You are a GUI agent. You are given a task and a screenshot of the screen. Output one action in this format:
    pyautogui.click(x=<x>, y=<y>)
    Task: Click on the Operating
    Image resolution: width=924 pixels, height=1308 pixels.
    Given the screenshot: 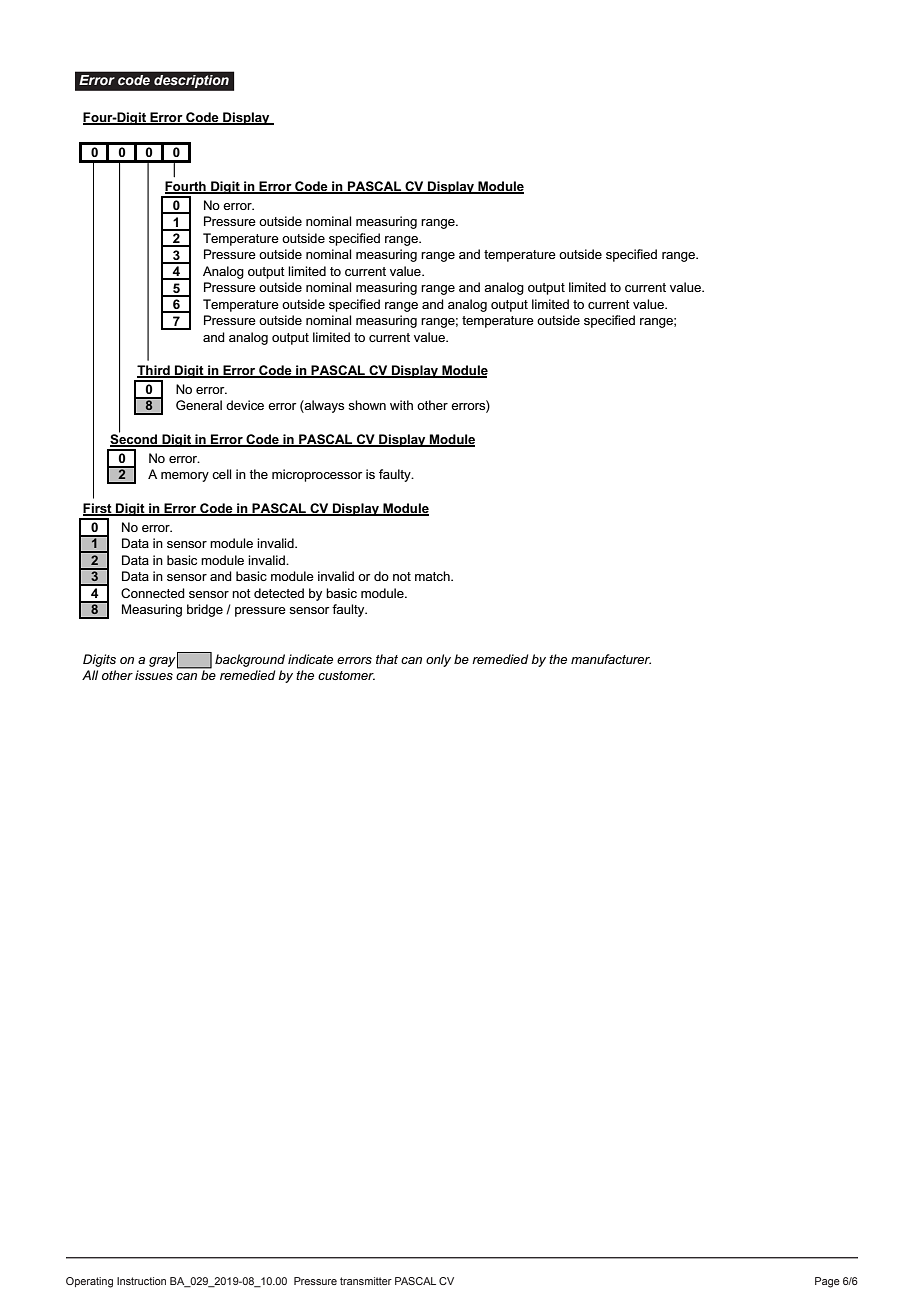 What is the action you would take?
    pyautogui.click(x=89, y=1282)
